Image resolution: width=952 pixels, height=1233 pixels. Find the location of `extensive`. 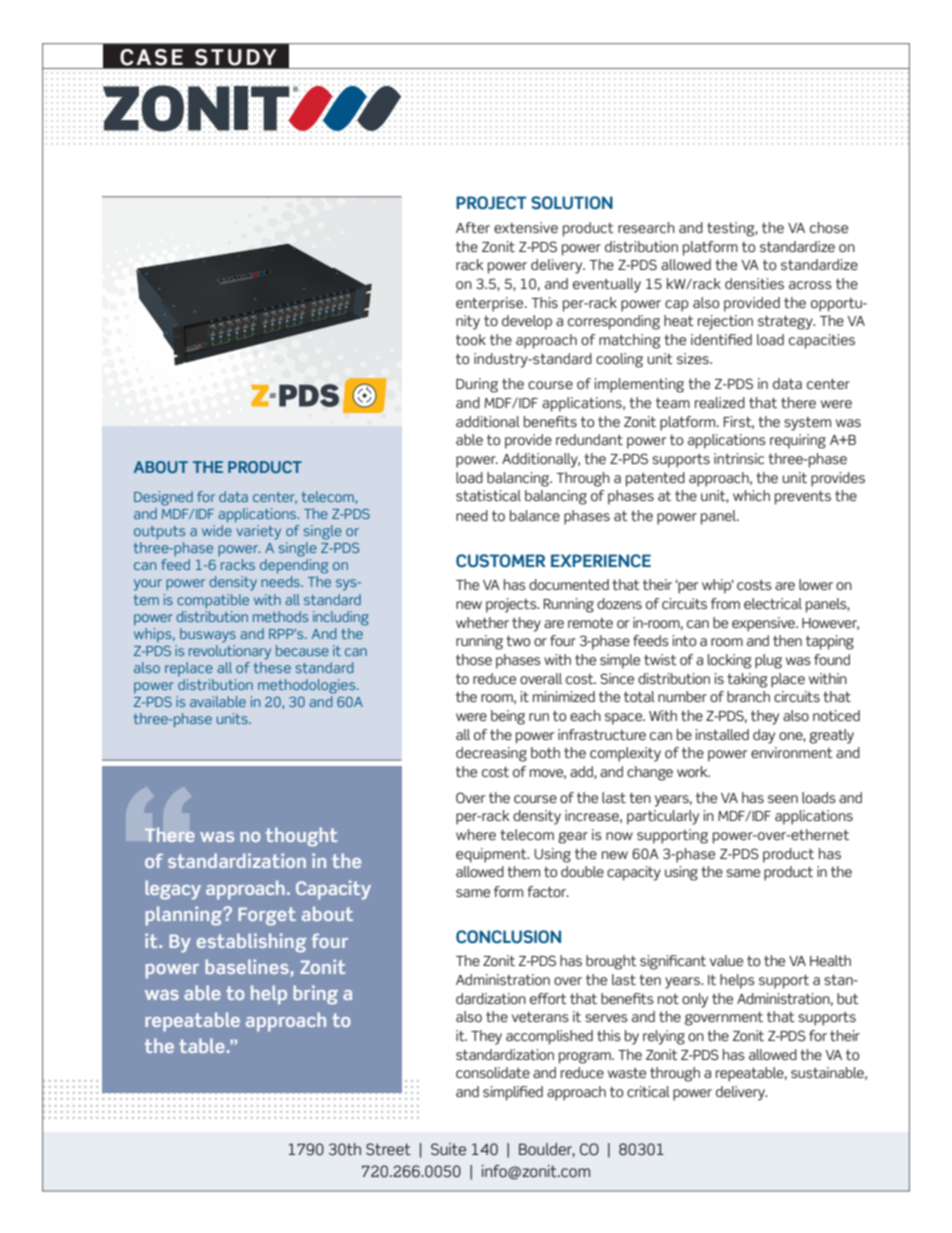

extensive is located at coordinates (526, 228).
